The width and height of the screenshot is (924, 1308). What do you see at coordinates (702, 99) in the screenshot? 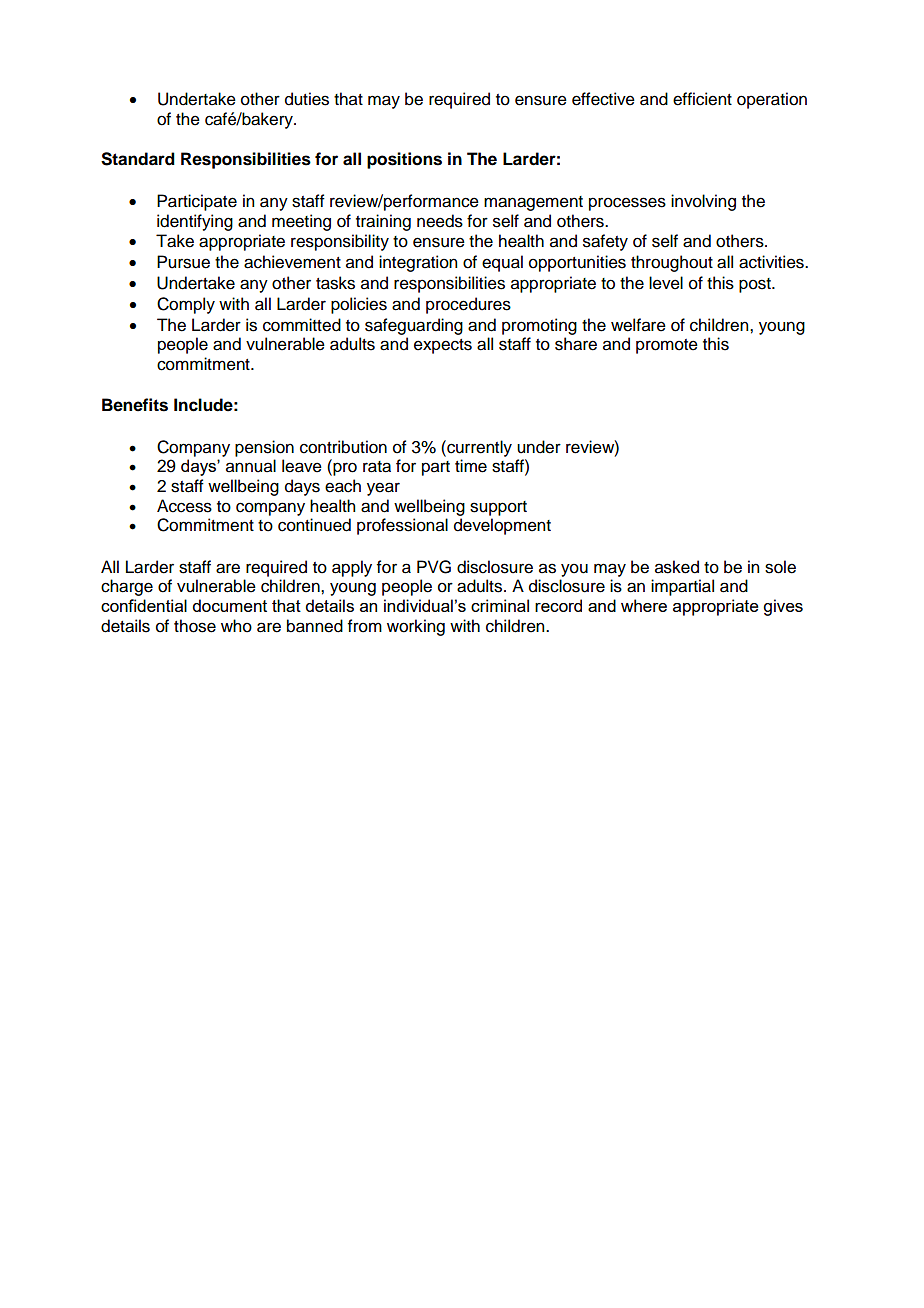
I see `efficient` at bounding box center [702, 99].
